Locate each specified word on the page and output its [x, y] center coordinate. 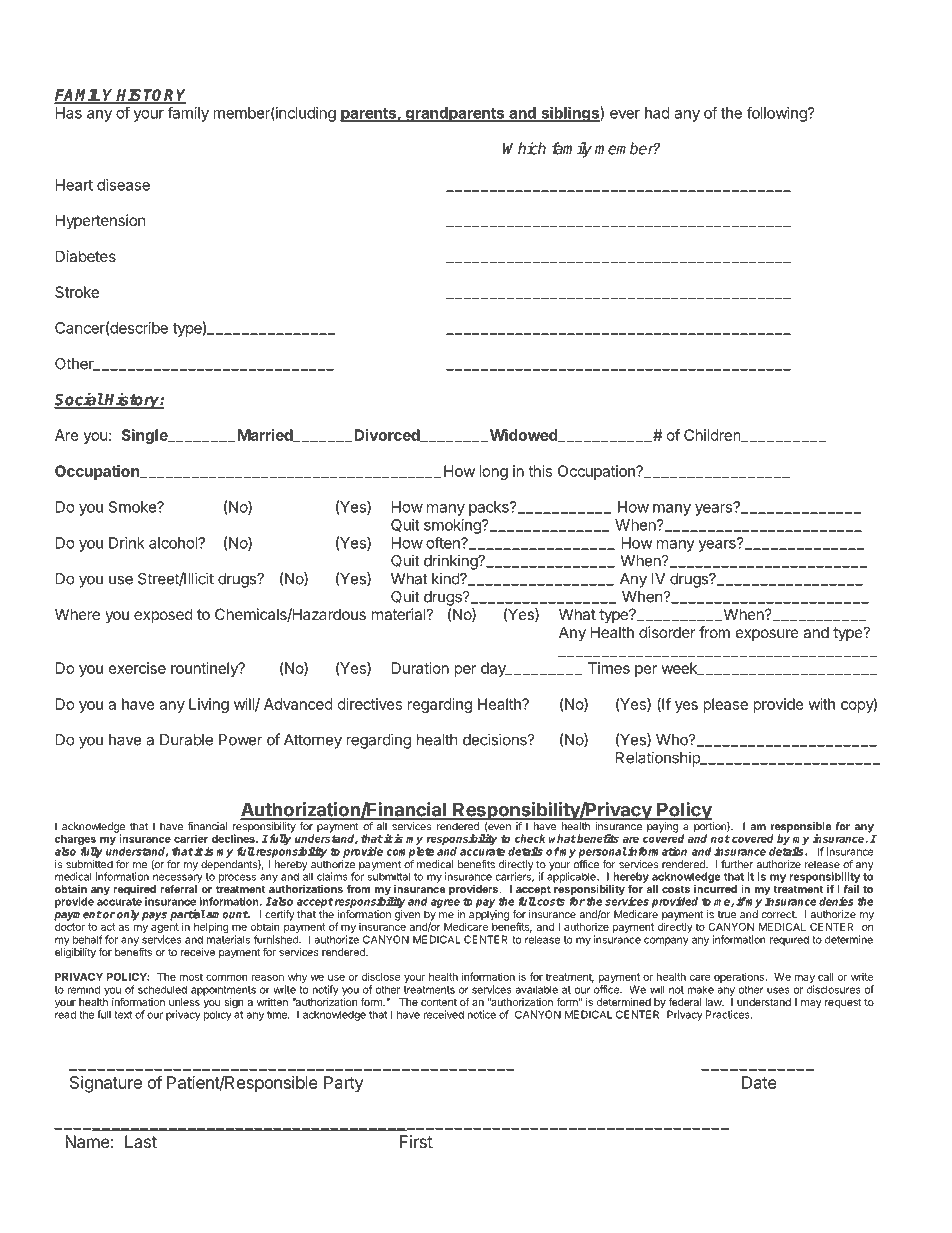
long [493, 472]
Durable [186, 740]
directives [370, 704]
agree [445, 903]
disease [123, 185]
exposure [767, 635]
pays [154, 916]
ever [625, 114]
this [540, 471]
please [725, 705]
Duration [420, 668]
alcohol [174, 543]
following [778, 114]
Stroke [77, 292]
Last [141, 1141]
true [726, 915]
